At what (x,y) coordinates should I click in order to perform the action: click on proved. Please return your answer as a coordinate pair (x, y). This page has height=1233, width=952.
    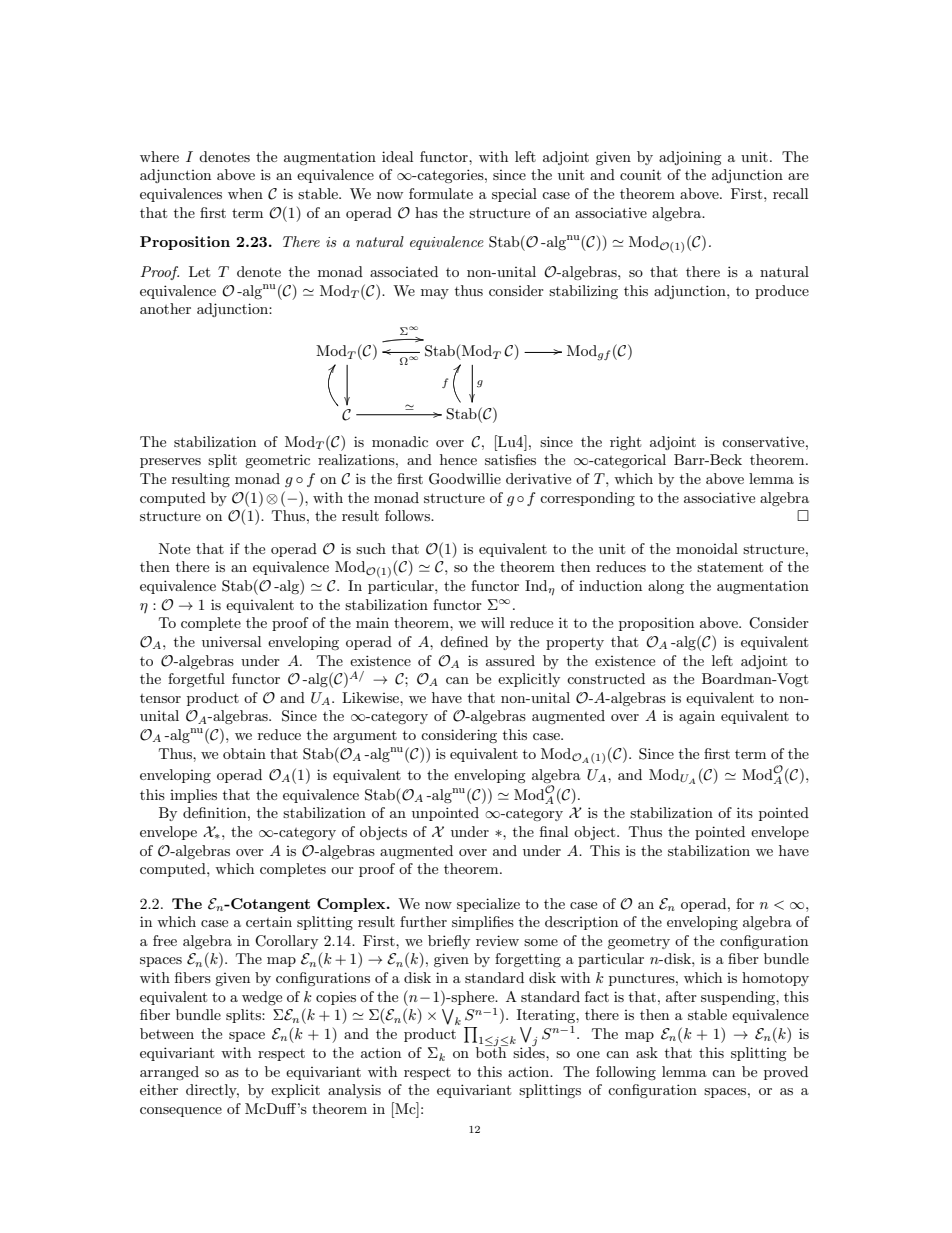
    Looking at the image, I should click on (786, 1073).
